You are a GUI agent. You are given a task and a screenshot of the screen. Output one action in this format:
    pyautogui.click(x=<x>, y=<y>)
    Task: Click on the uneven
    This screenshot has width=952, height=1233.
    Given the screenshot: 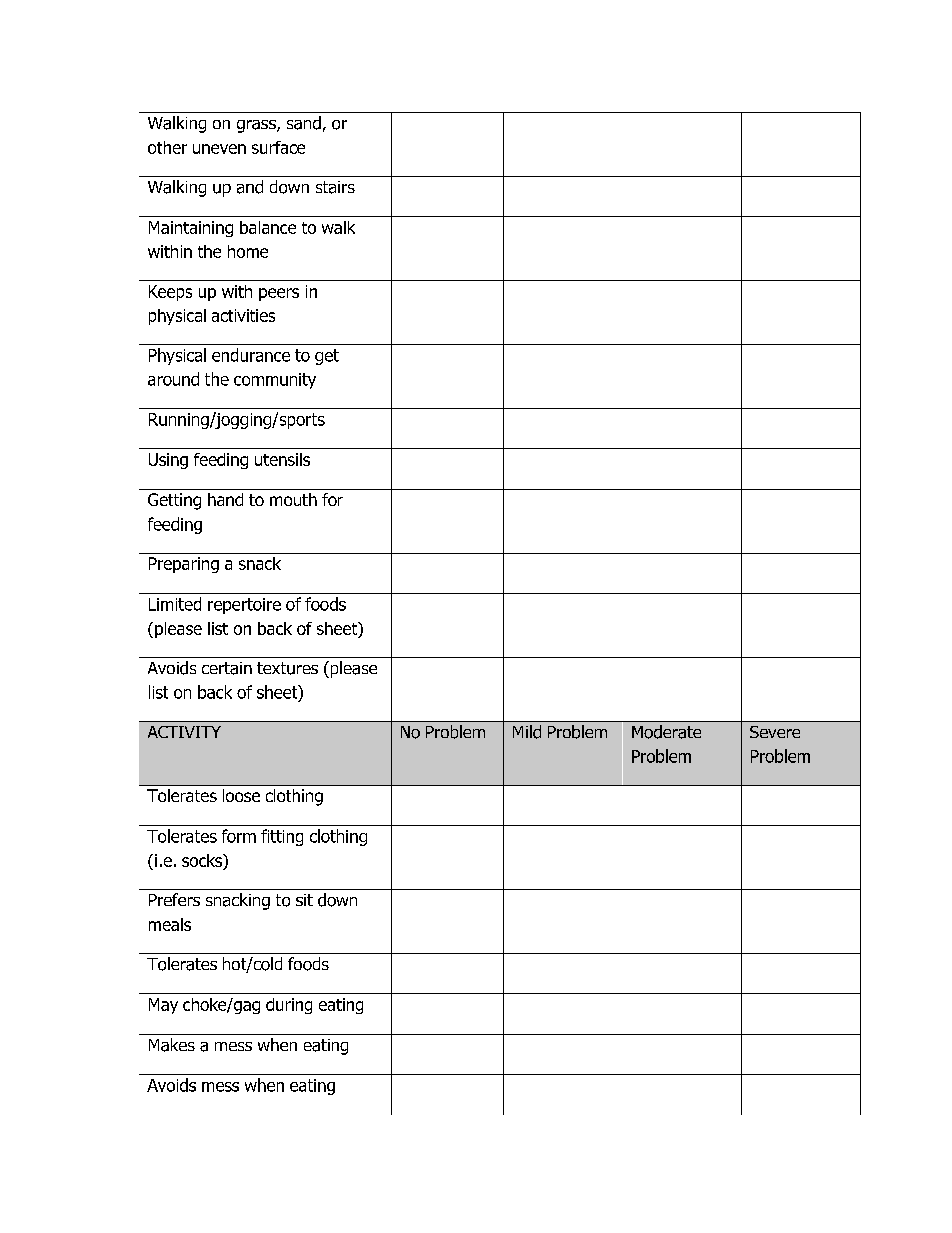 What is the action you would take?
    pyautogui.click(x=219, y=149)
